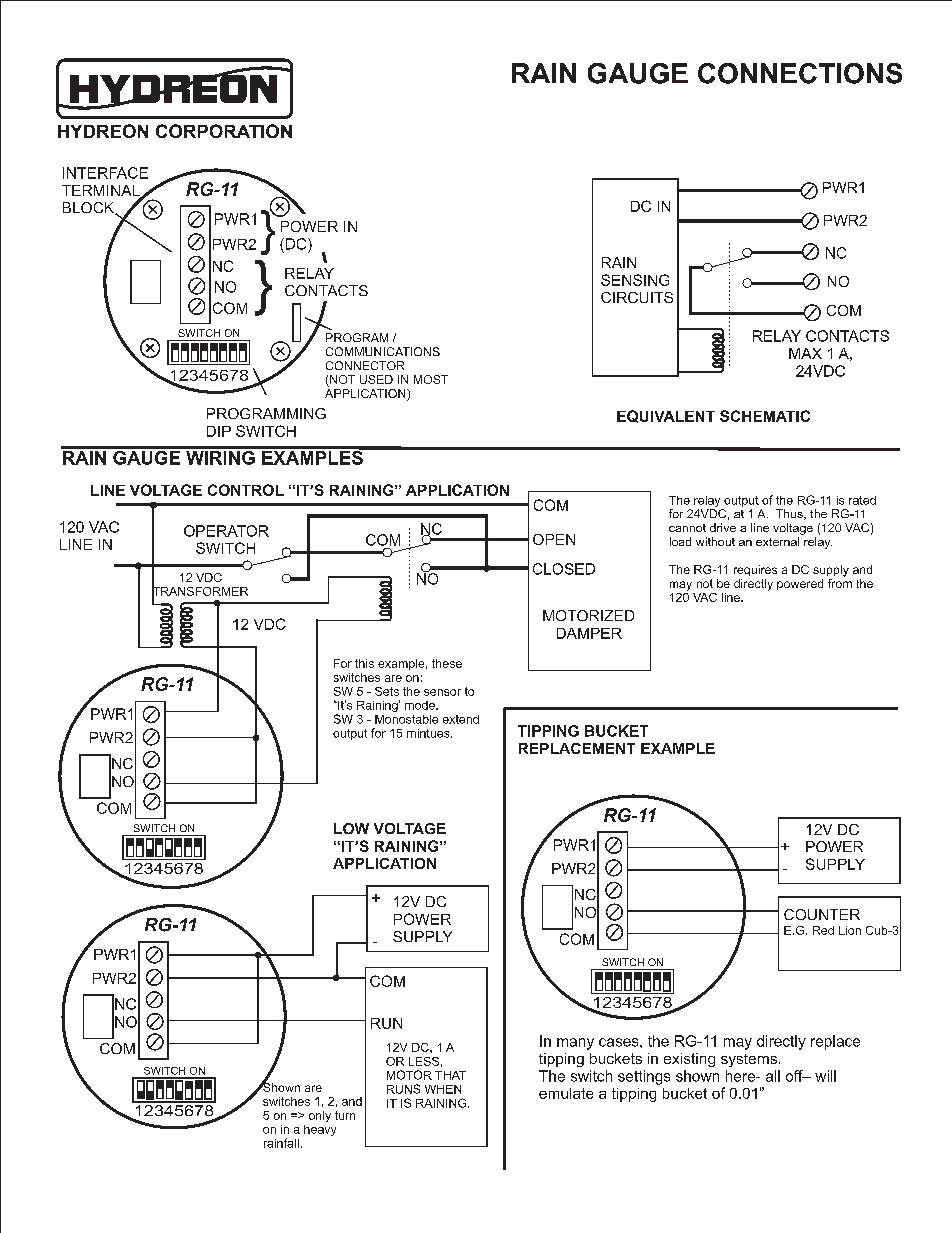 The width and height of the screenshot is (952, 1233). I want to click on INTERFACE, so click(105, 173).
